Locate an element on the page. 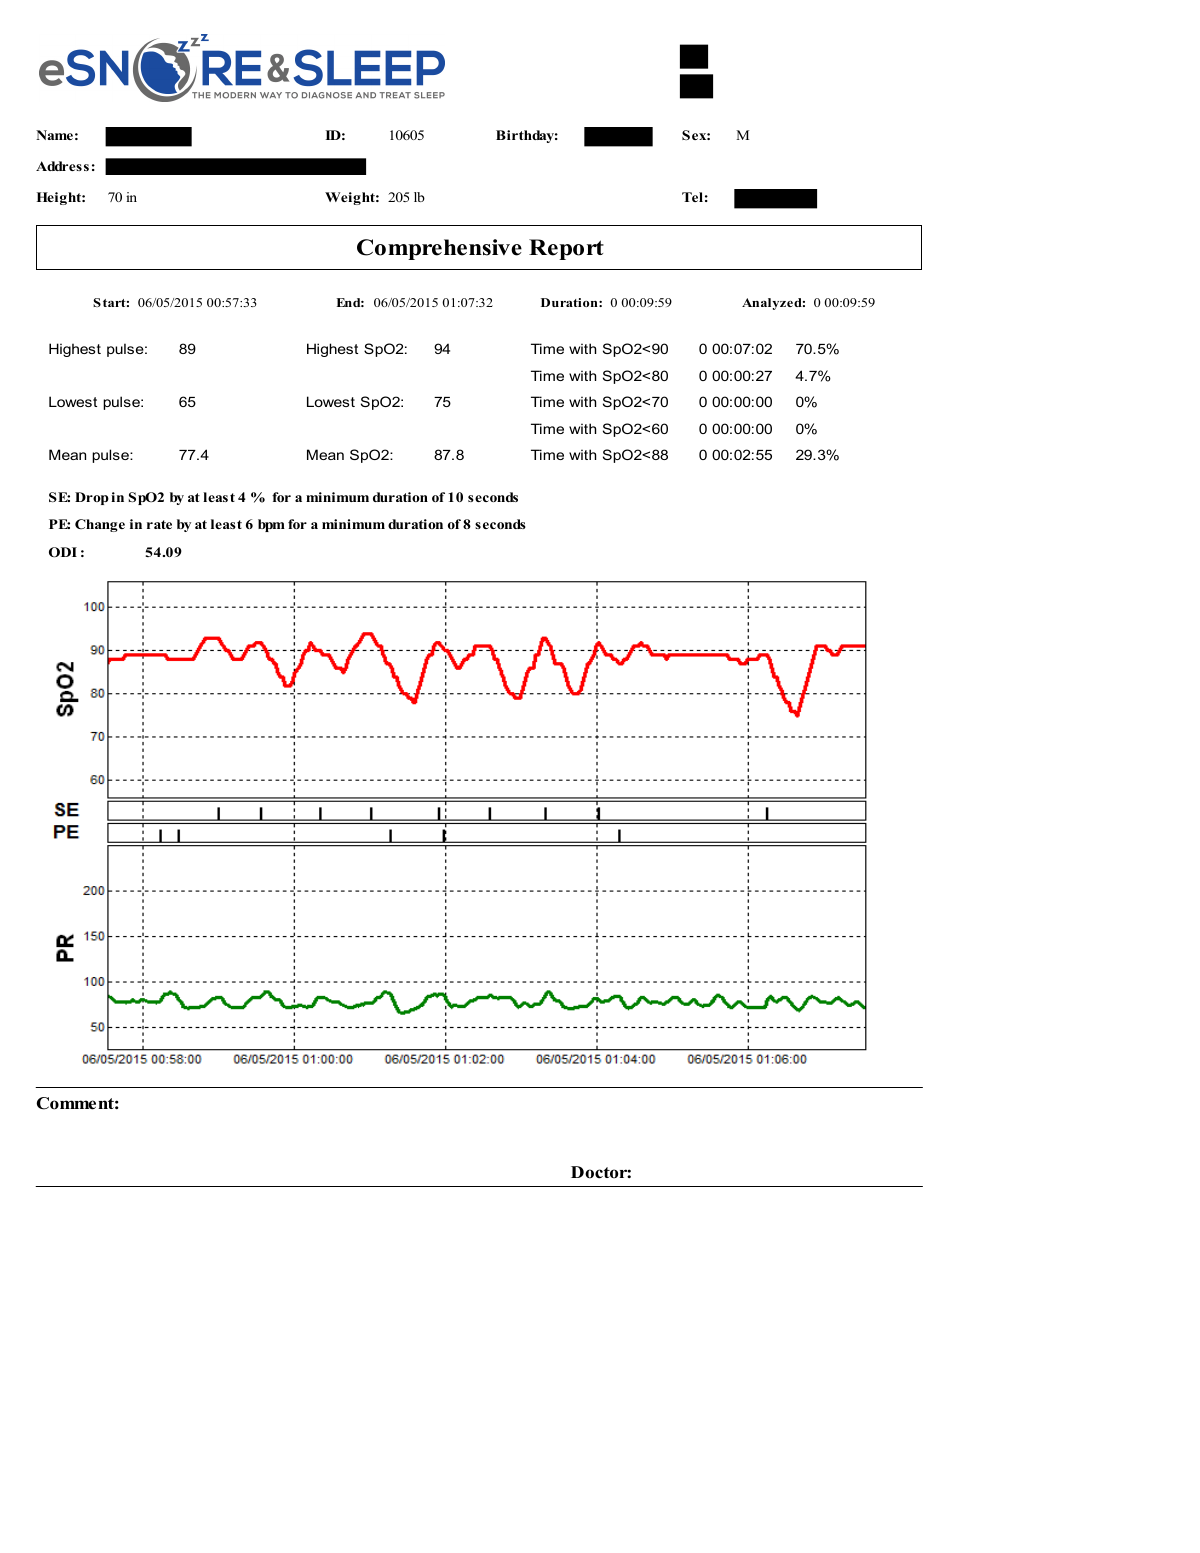 Image resolution: width=1200 pixels, height=1553 pixels. Address is located at coordinates (62, 166).
